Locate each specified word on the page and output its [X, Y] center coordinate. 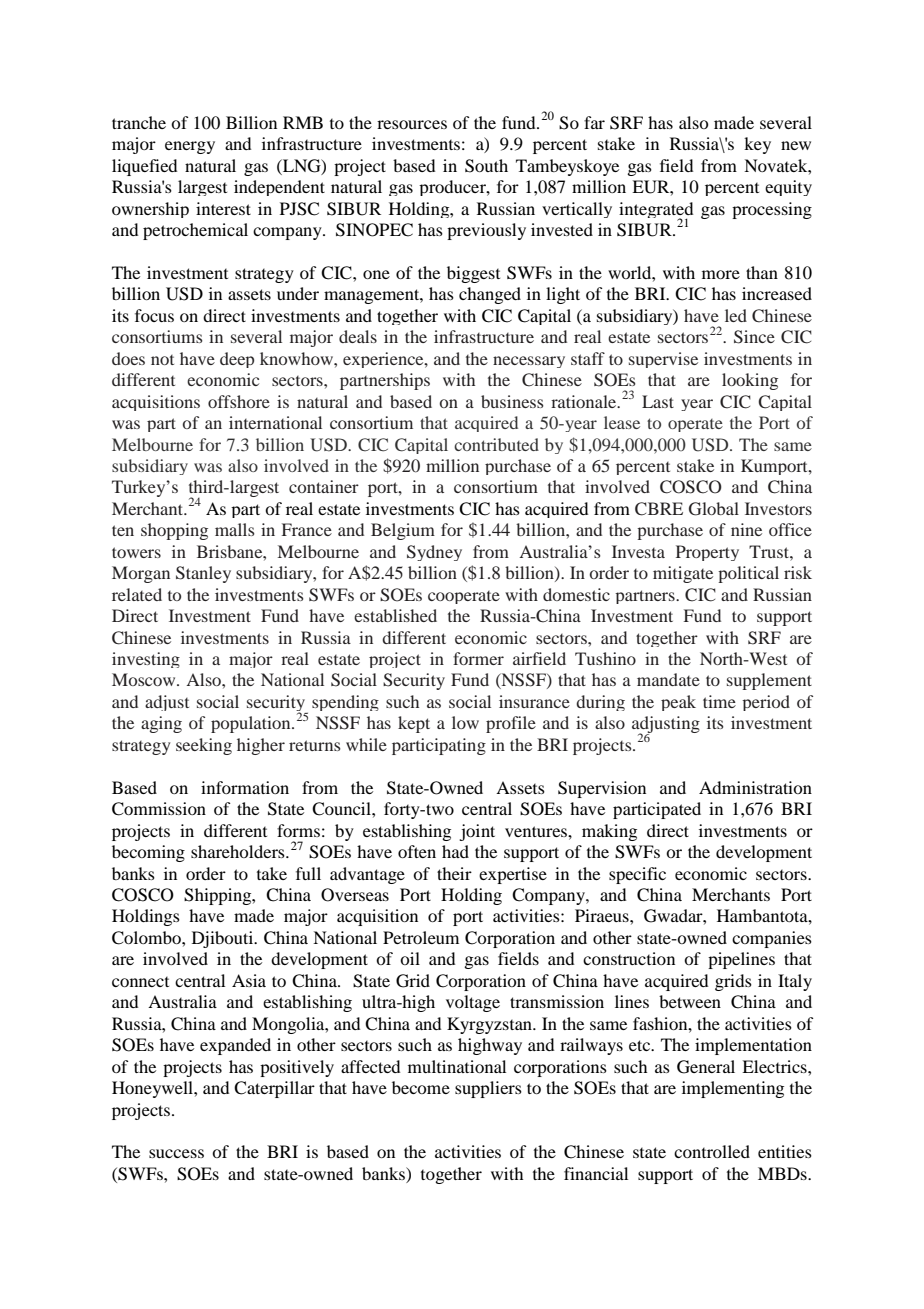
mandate [668, 679]
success [176, 1153]
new [796, 145]
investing [146, 660]
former [478, 658]
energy [190, 147]
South [486, 166]
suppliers [488, 1089]
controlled [712, 1151]
